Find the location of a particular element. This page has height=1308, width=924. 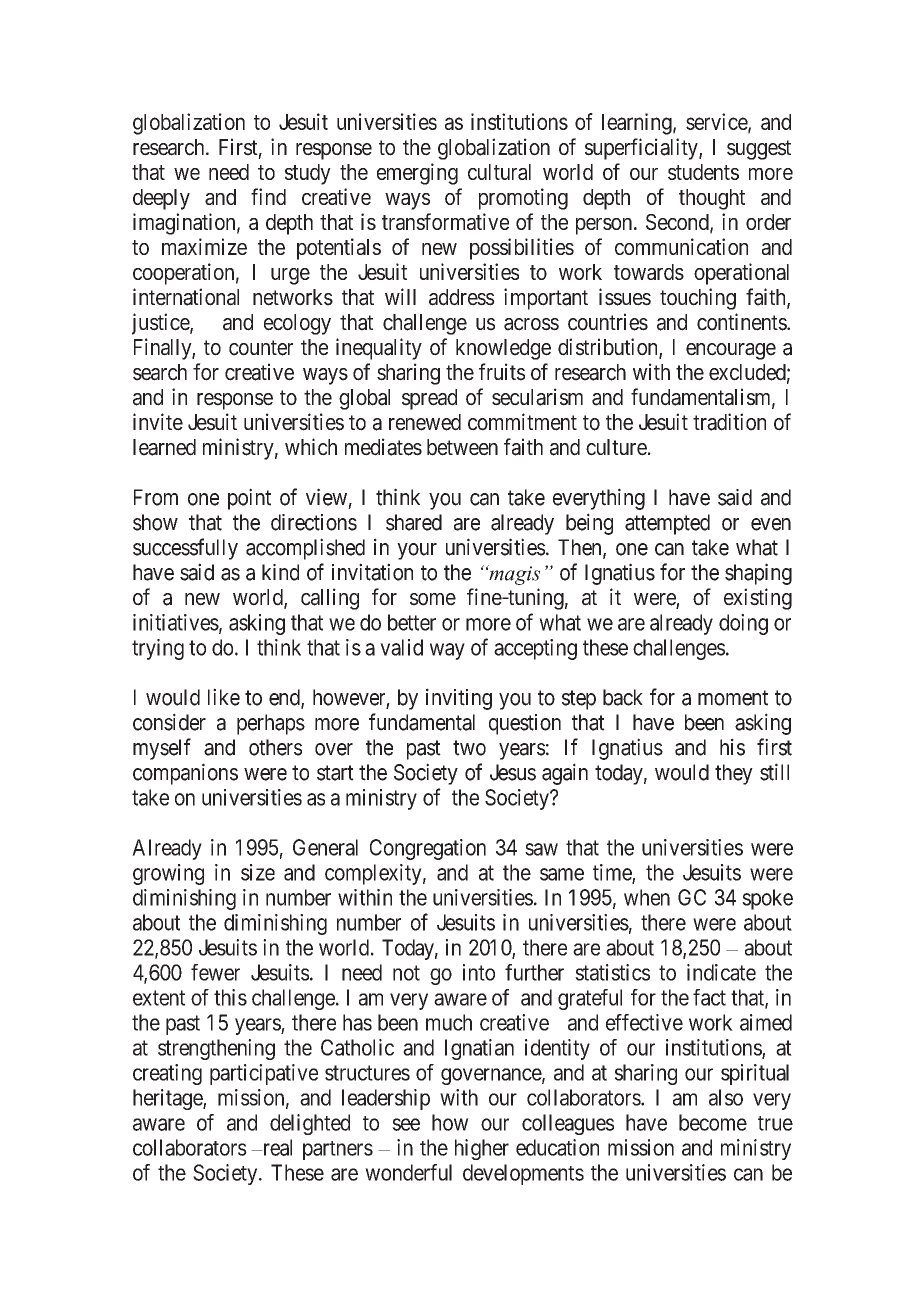

Congregation is located at coordinates (428, 849).
